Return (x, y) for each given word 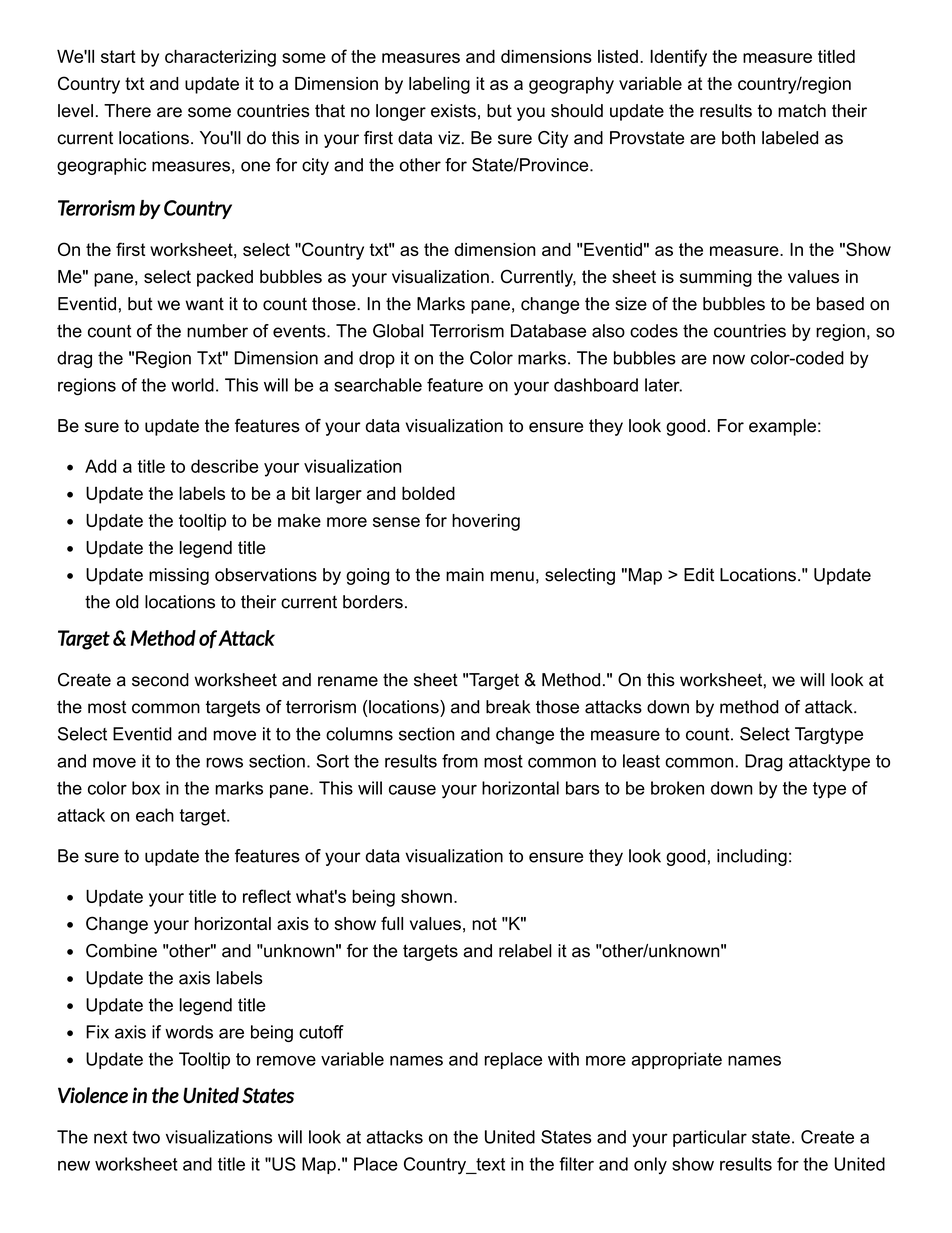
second (160, 680)
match (802, 111)
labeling (439, 85)
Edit (699, 575)
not (484, 923)
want (205, 304)
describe (224, 466)
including (752, 857)
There (127, 111)
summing (716, 278)
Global (398, 331)
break (508, 707)
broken (677, 788)
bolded (428, 493)
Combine (121, 951)
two (146, 1137)
